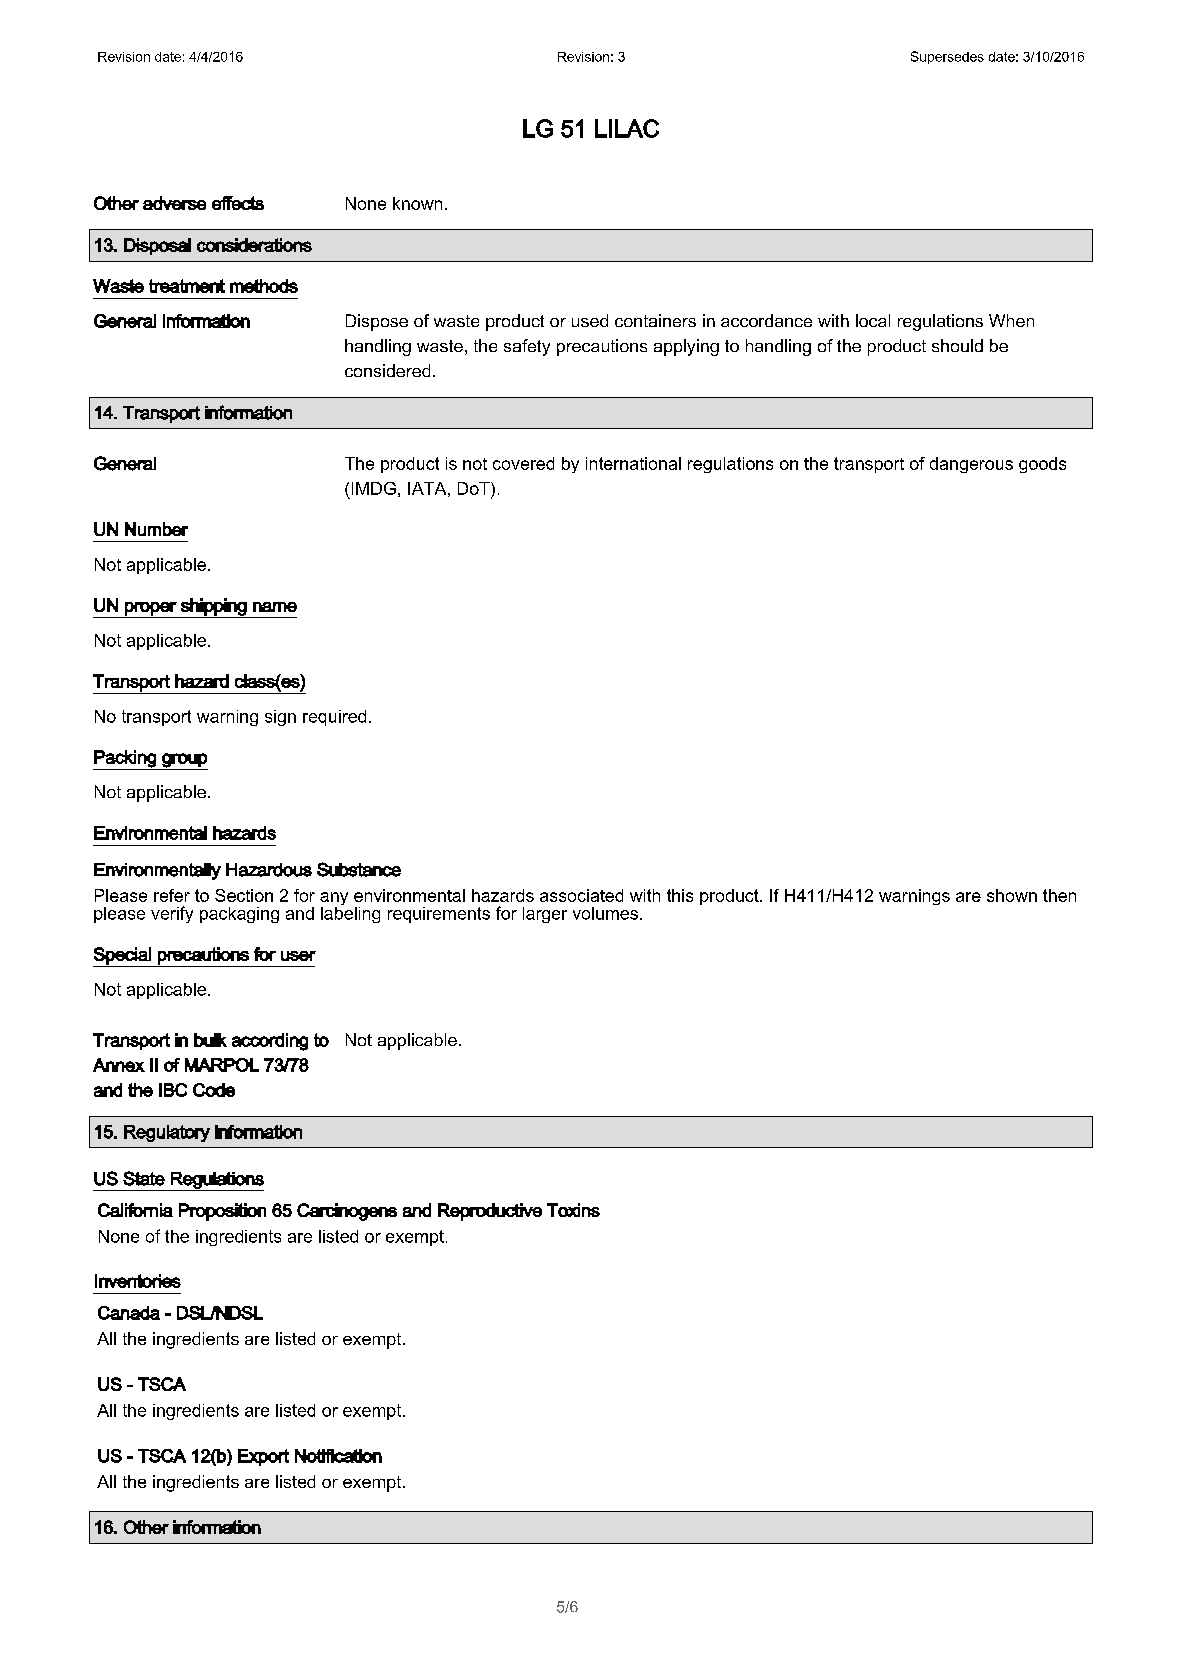  I want to click on Supersedes, so click(947, 57).
